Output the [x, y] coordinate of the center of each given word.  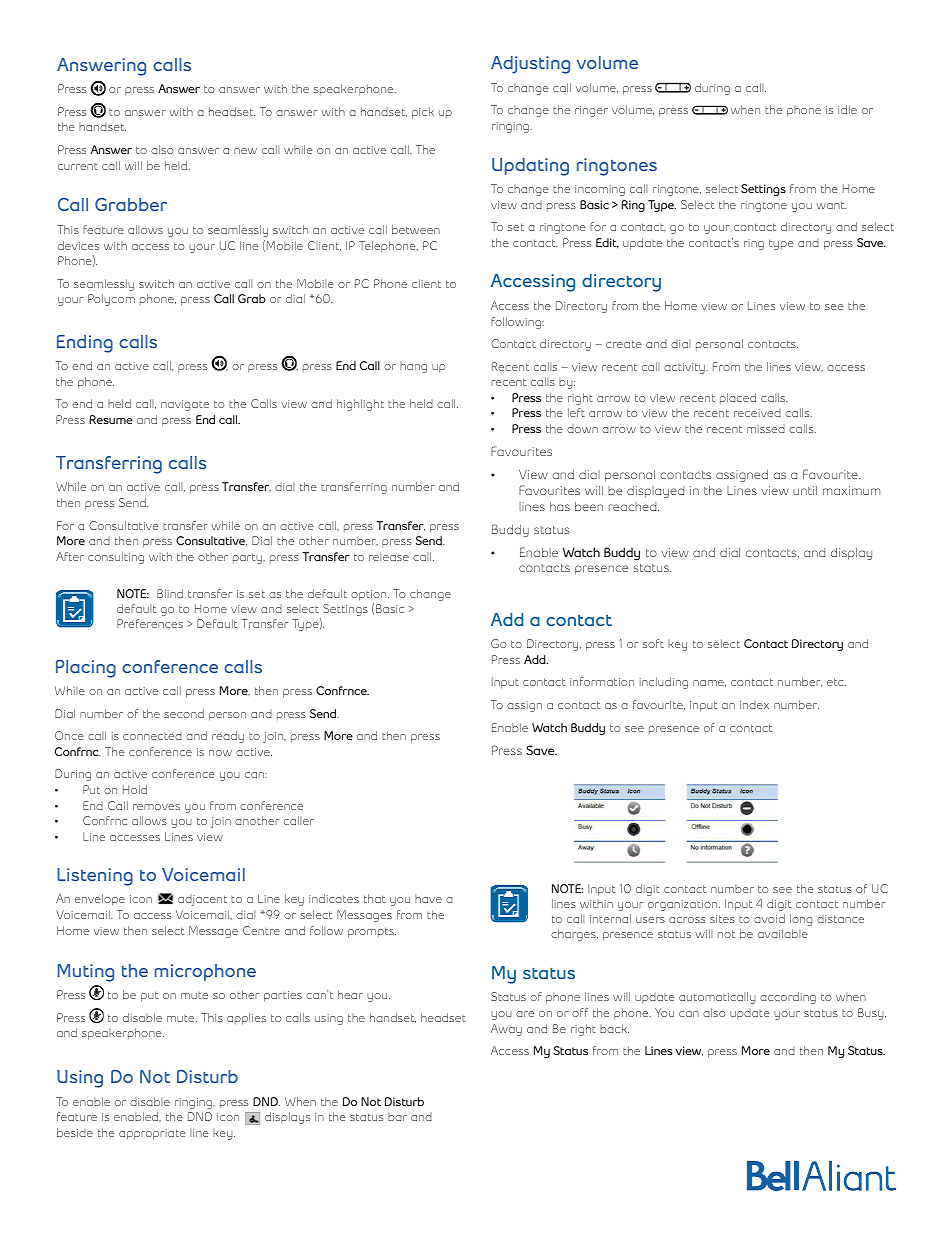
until [805, 490]
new [245, 151]
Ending [85, 344]
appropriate [152, 1134]
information [602, 681]
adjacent [202, 900]
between [416, 229]
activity [684, 368]
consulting [116, 558]
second [184, 713]
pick [423, 113]
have [428, 898]
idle [847, 109]
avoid [769, 918]
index [754, 705]
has [560, 506]
